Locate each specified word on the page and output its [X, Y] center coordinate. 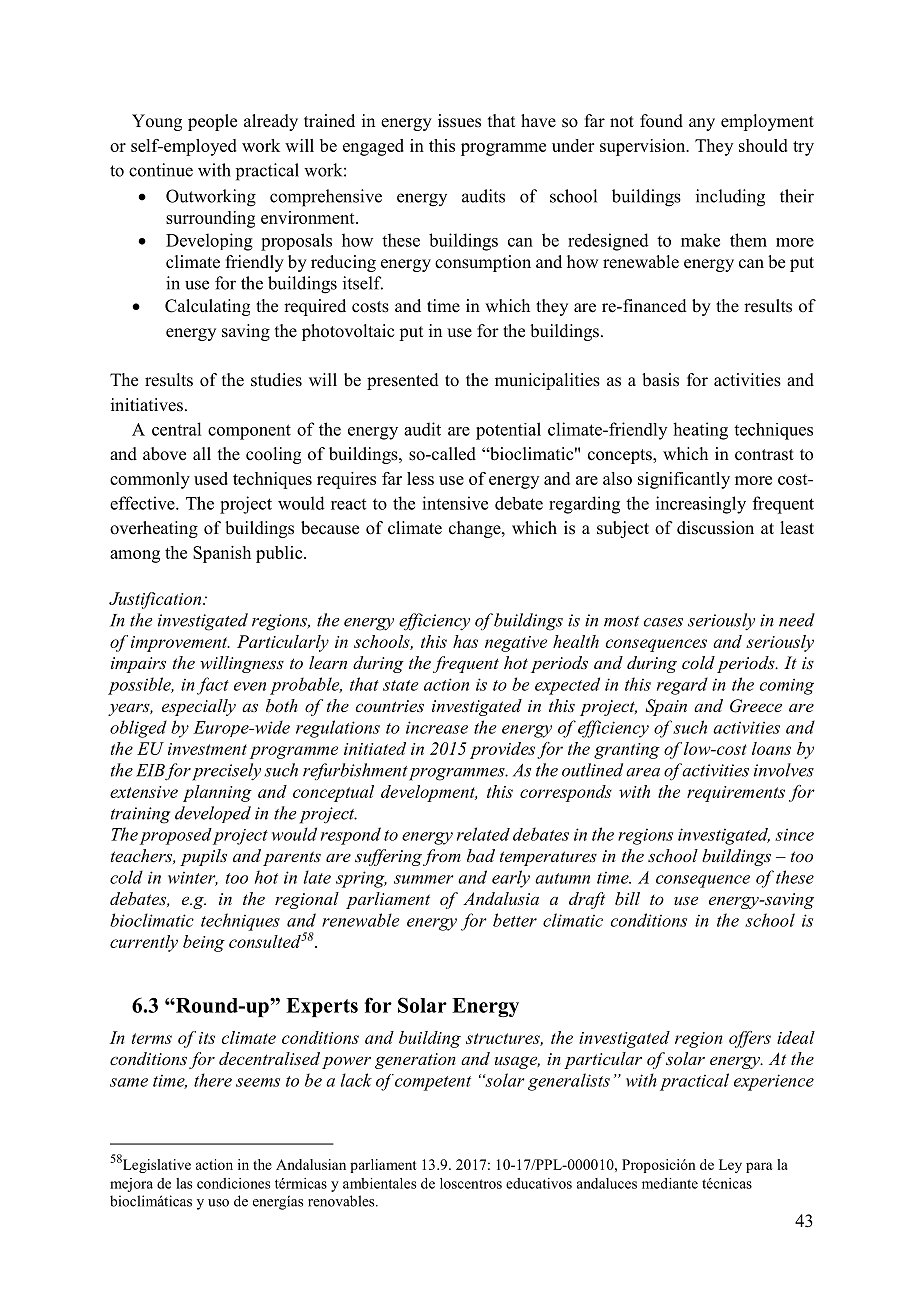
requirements [736, 794]
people [212, 122]
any [702, 124]
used [211, 478]
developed [213, 814]
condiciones [233, 1183]
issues [459, 121]
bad [481, 855]
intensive [455, 503]
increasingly [701, 505]
